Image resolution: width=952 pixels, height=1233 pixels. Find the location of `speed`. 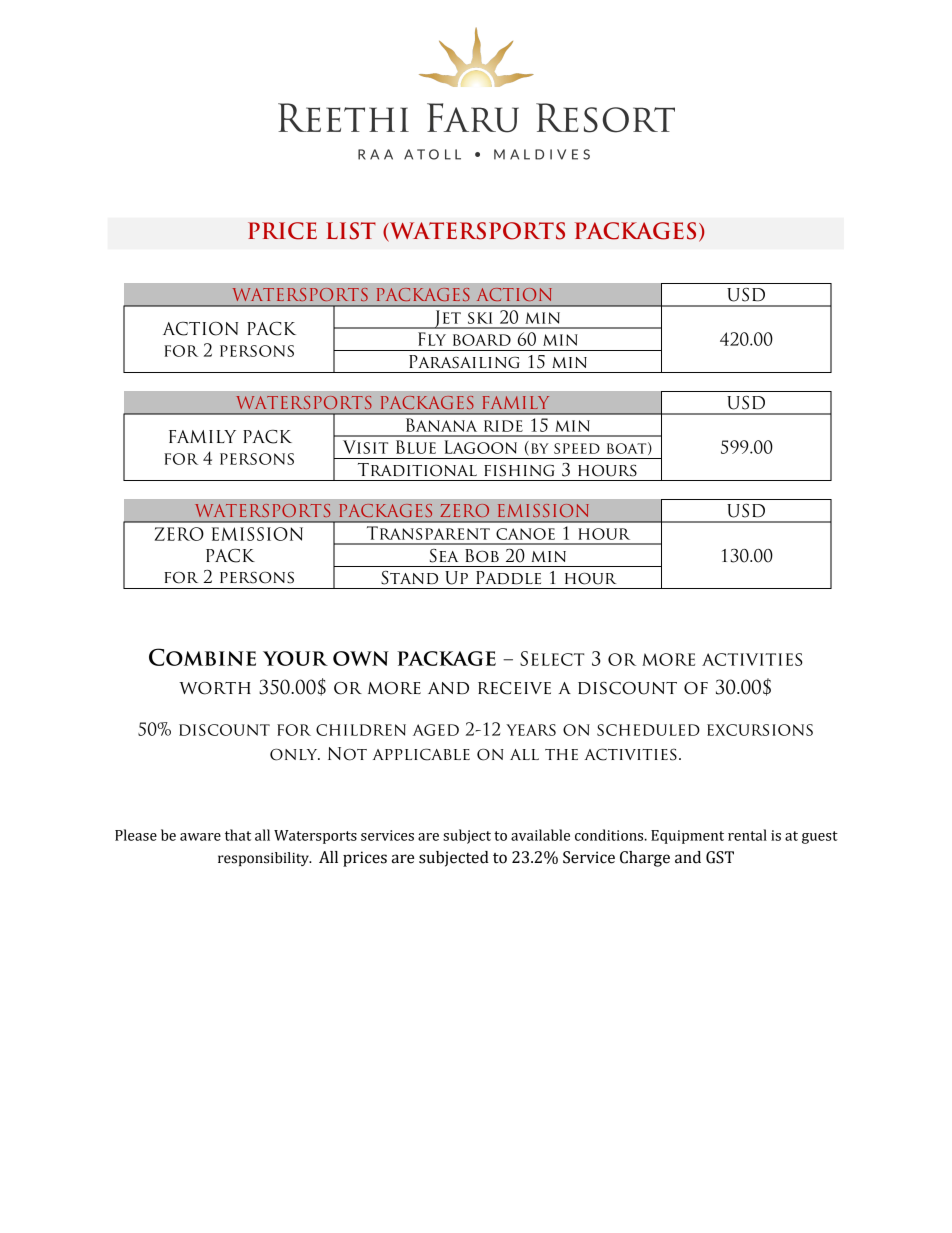

speed is located at coordinates (577, 448).
